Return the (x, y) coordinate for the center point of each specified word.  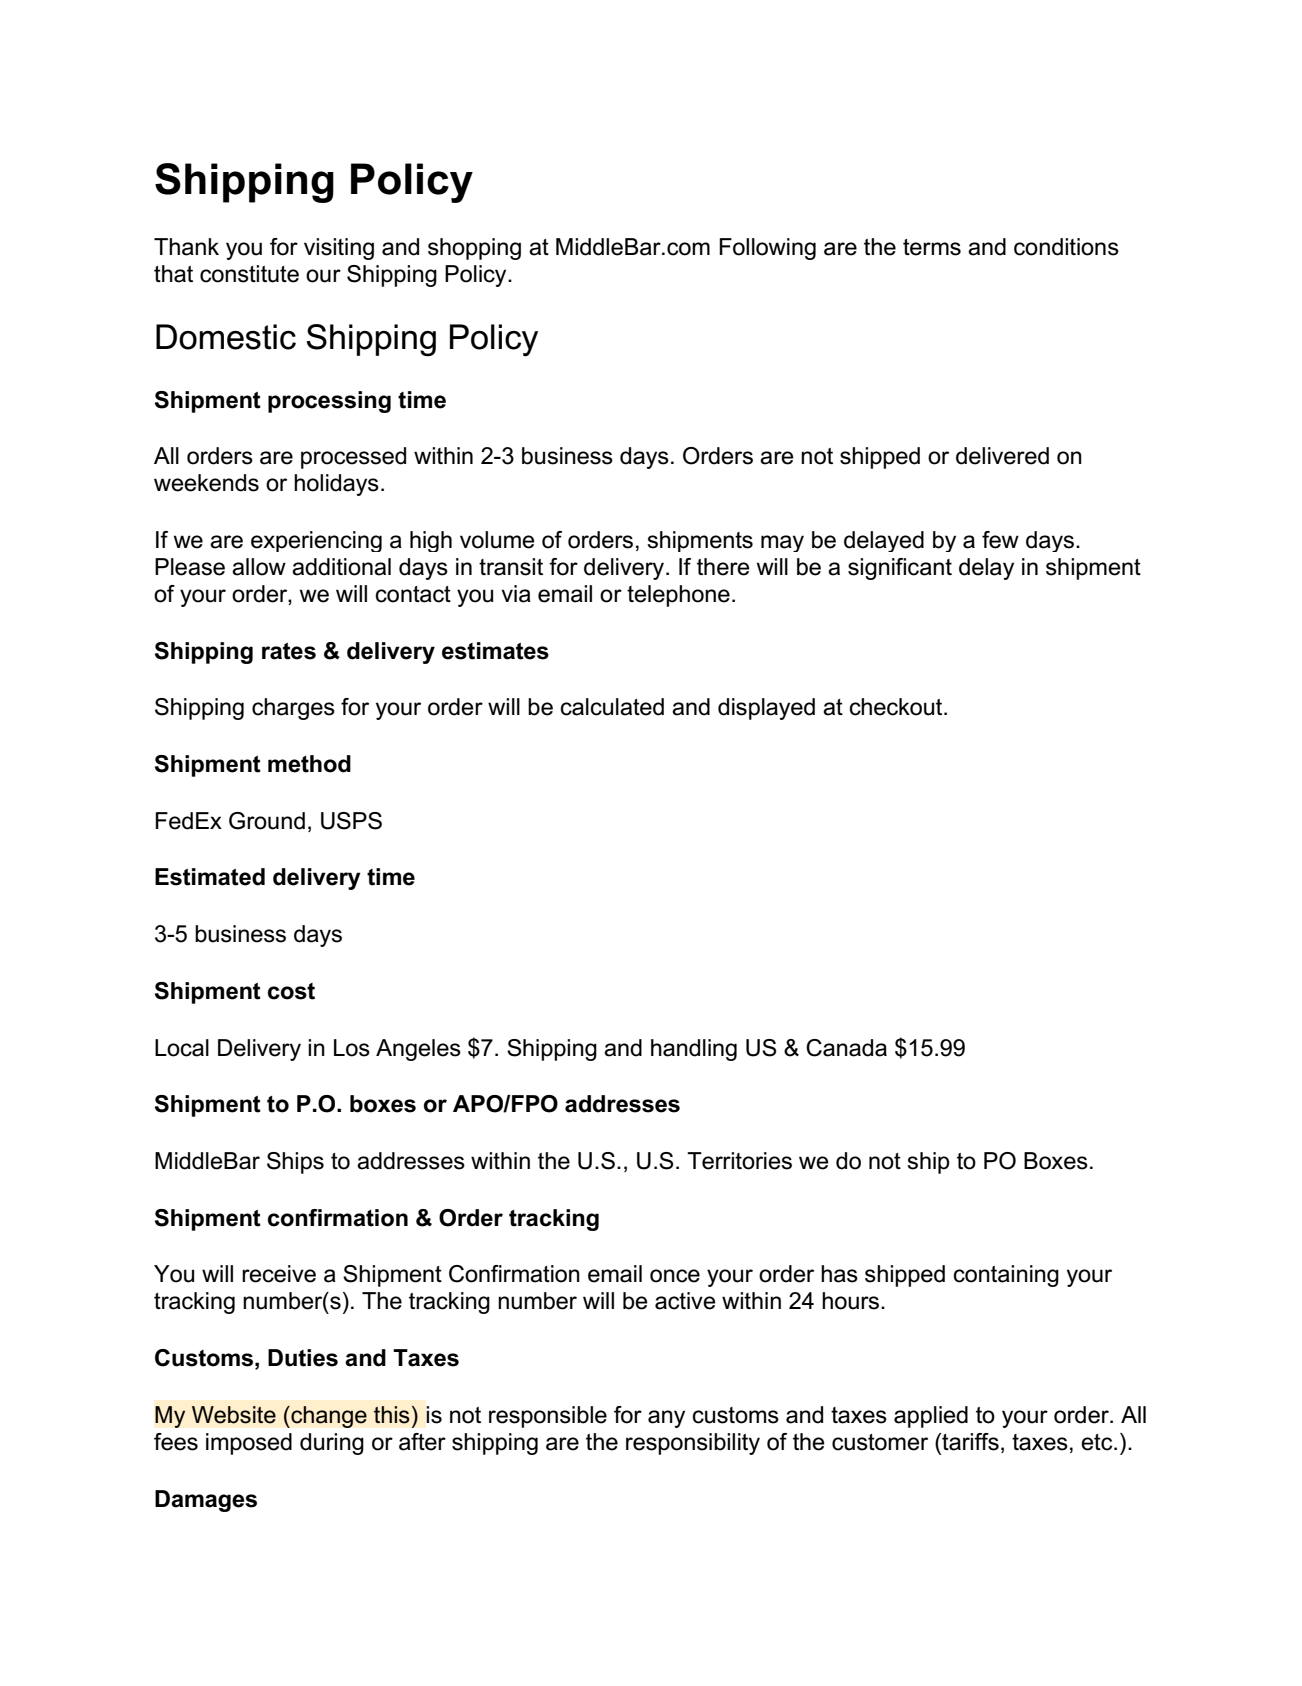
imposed (249, 1444)
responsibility (693, 1444)
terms (932, 247)
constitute (249, 274)
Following (767, 249)
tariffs (969, 1442)
